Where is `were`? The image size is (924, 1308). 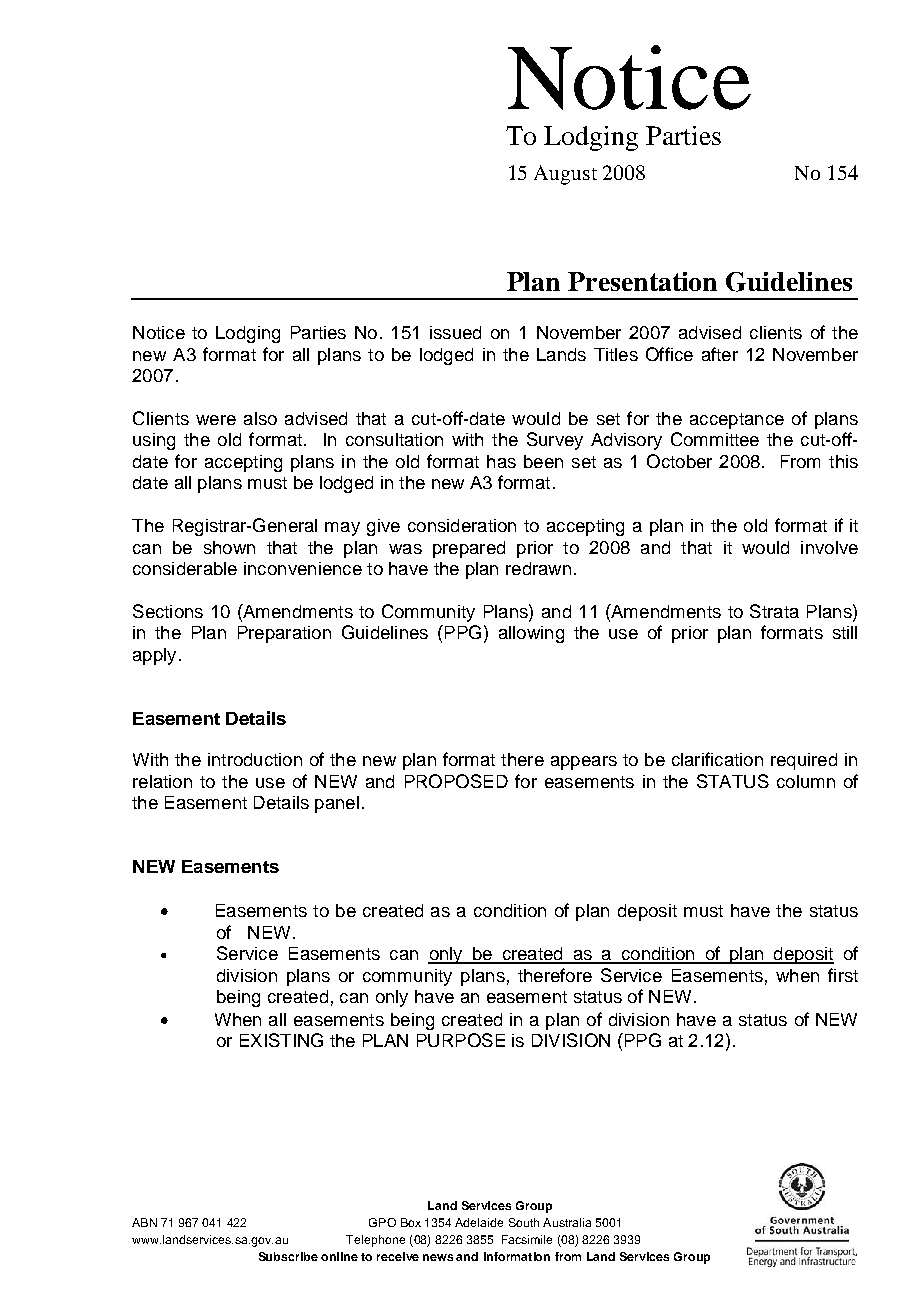 were is located at coordinates (216, 420).
